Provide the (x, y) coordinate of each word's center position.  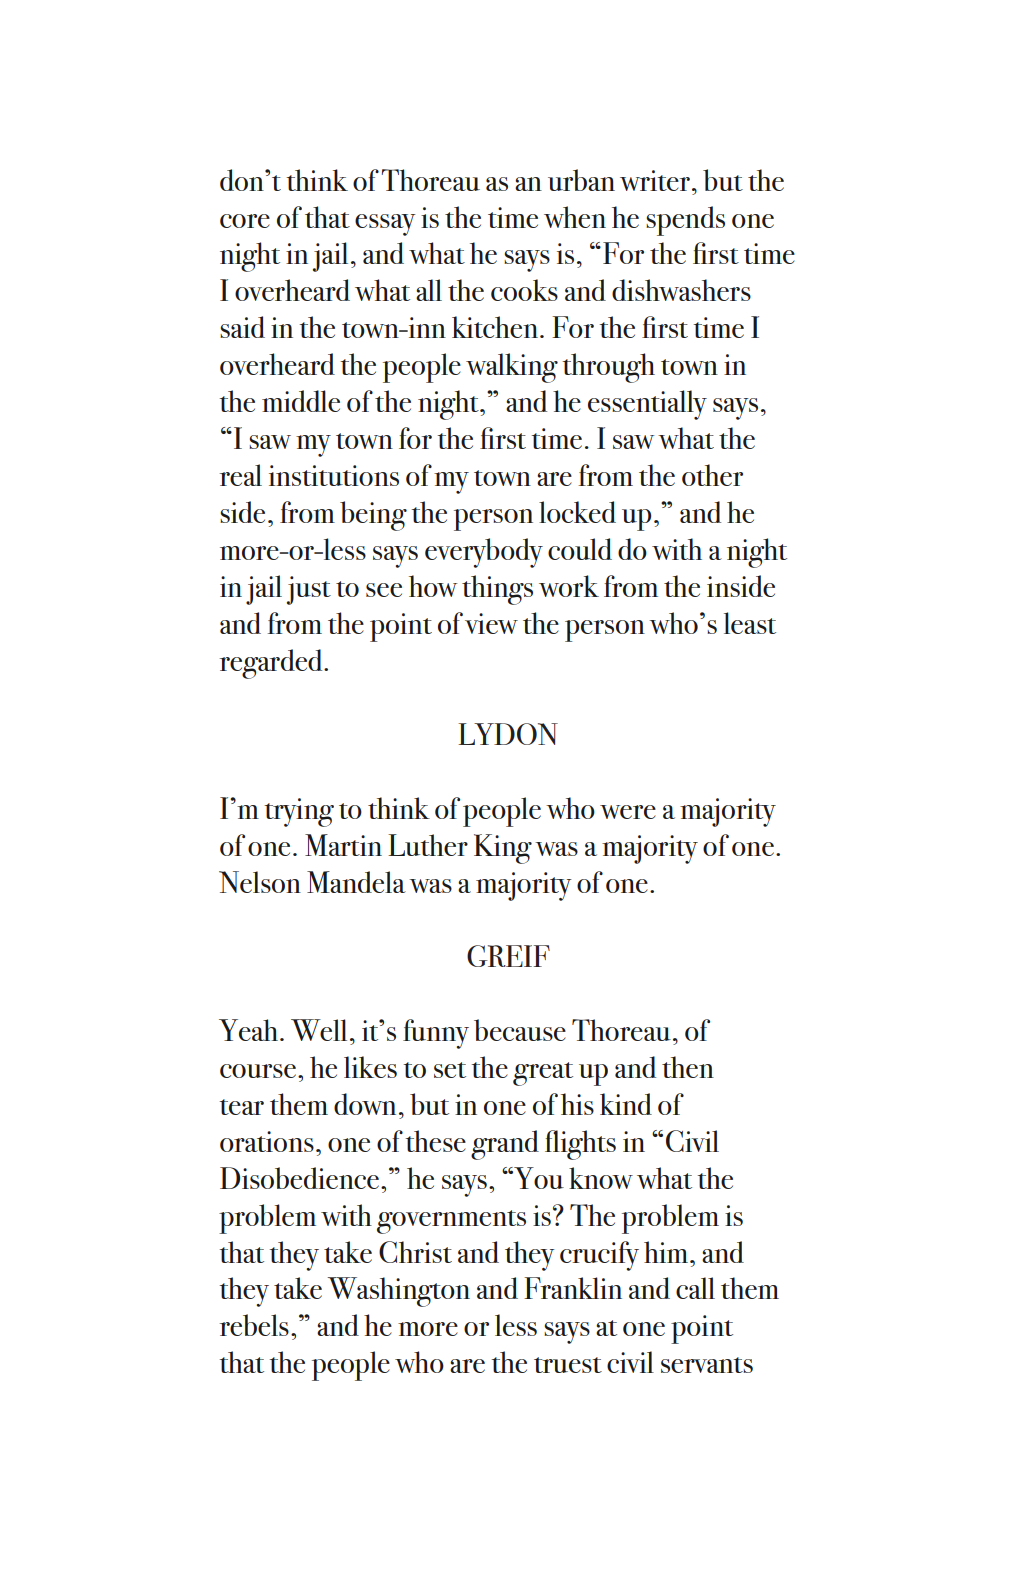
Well (319, 1030)
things (497, 590)
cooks (524, 290)
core (245, 221)
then (688, 1067)
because (520, 1030)
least (750, 623)
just (309, 590)
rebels (254, 1325)
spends (685, 221)
